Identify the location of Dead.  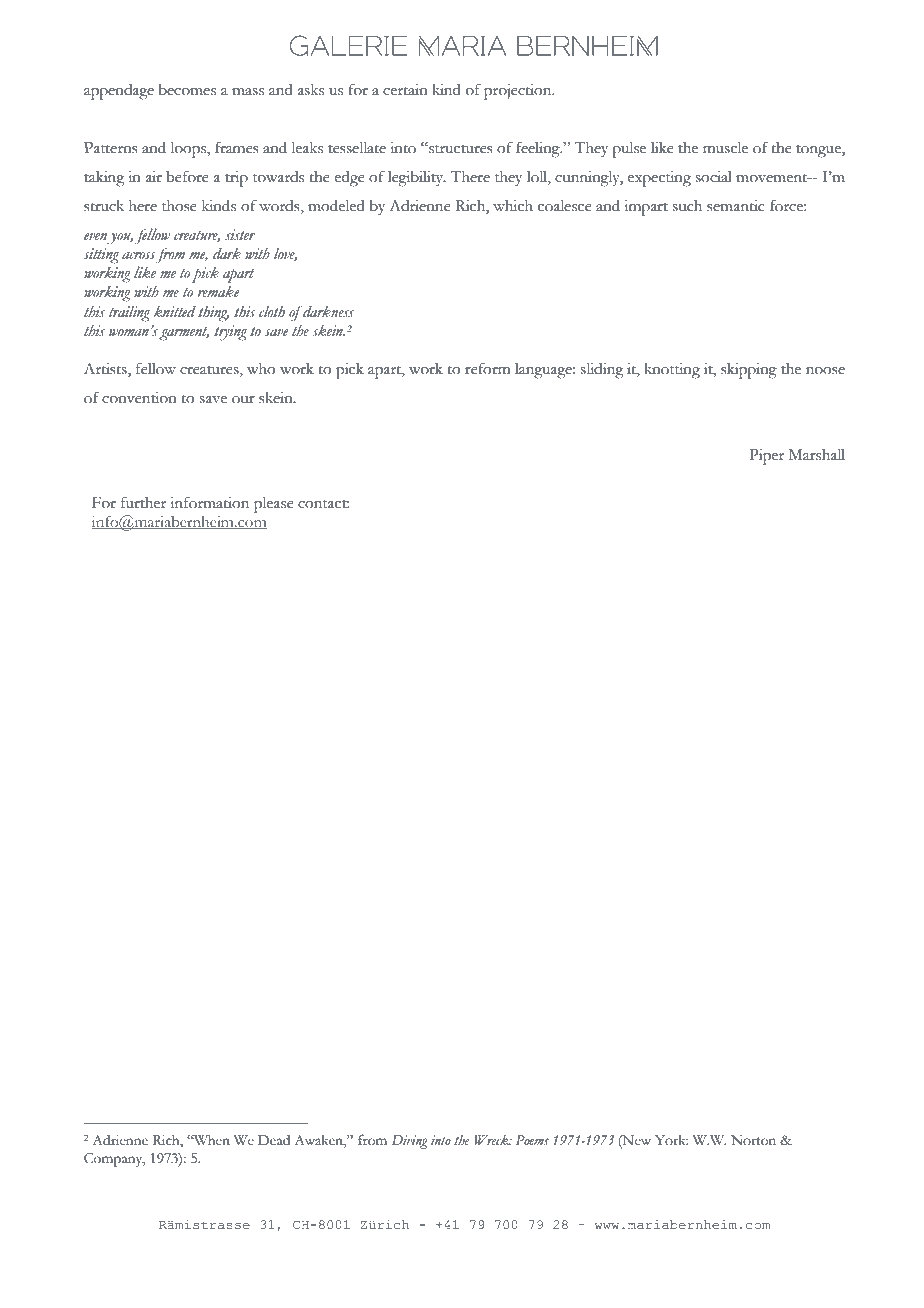
(274, 1140).
